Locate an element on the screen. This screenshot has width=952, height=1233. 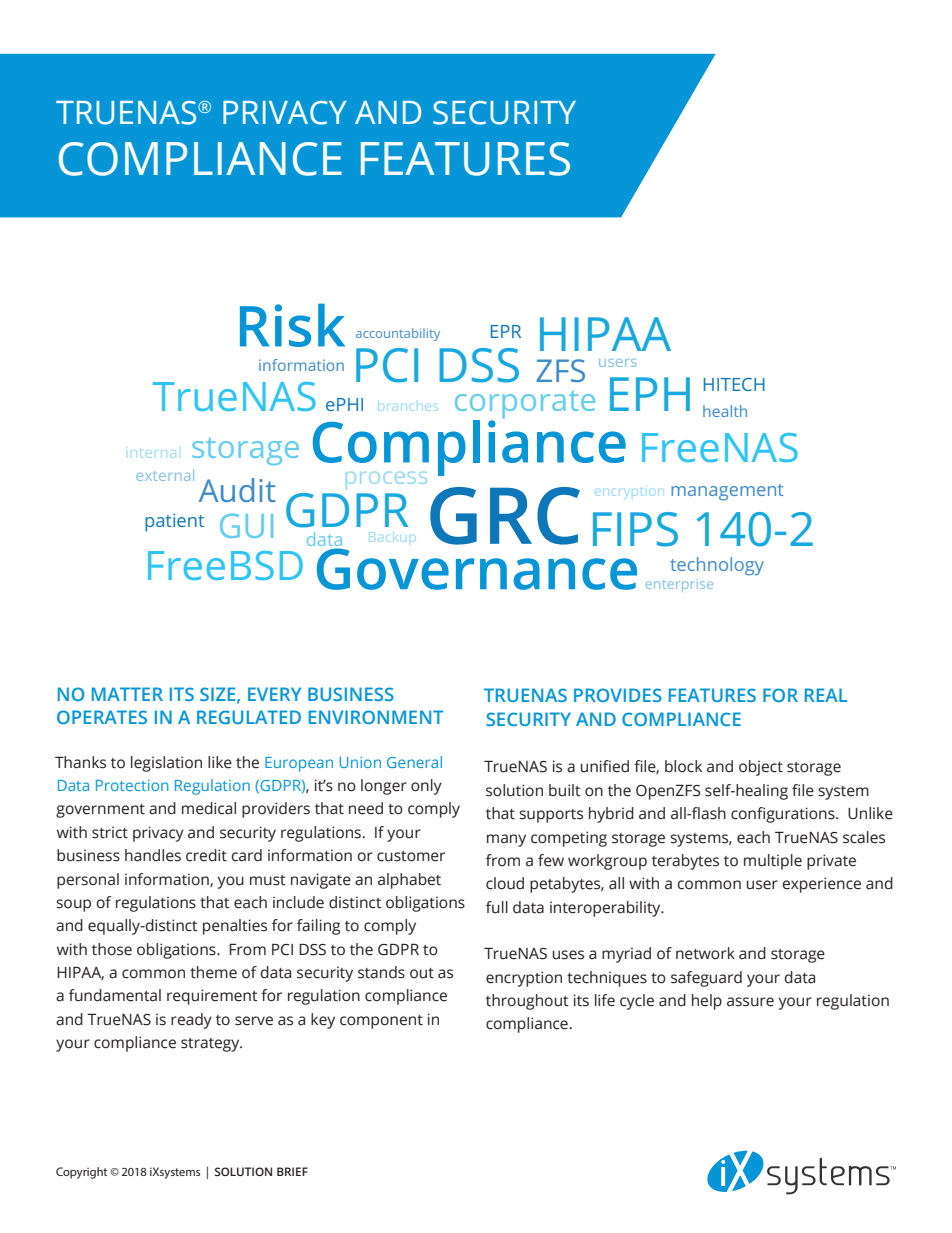
EPR is located at coordinates (506, 331).
